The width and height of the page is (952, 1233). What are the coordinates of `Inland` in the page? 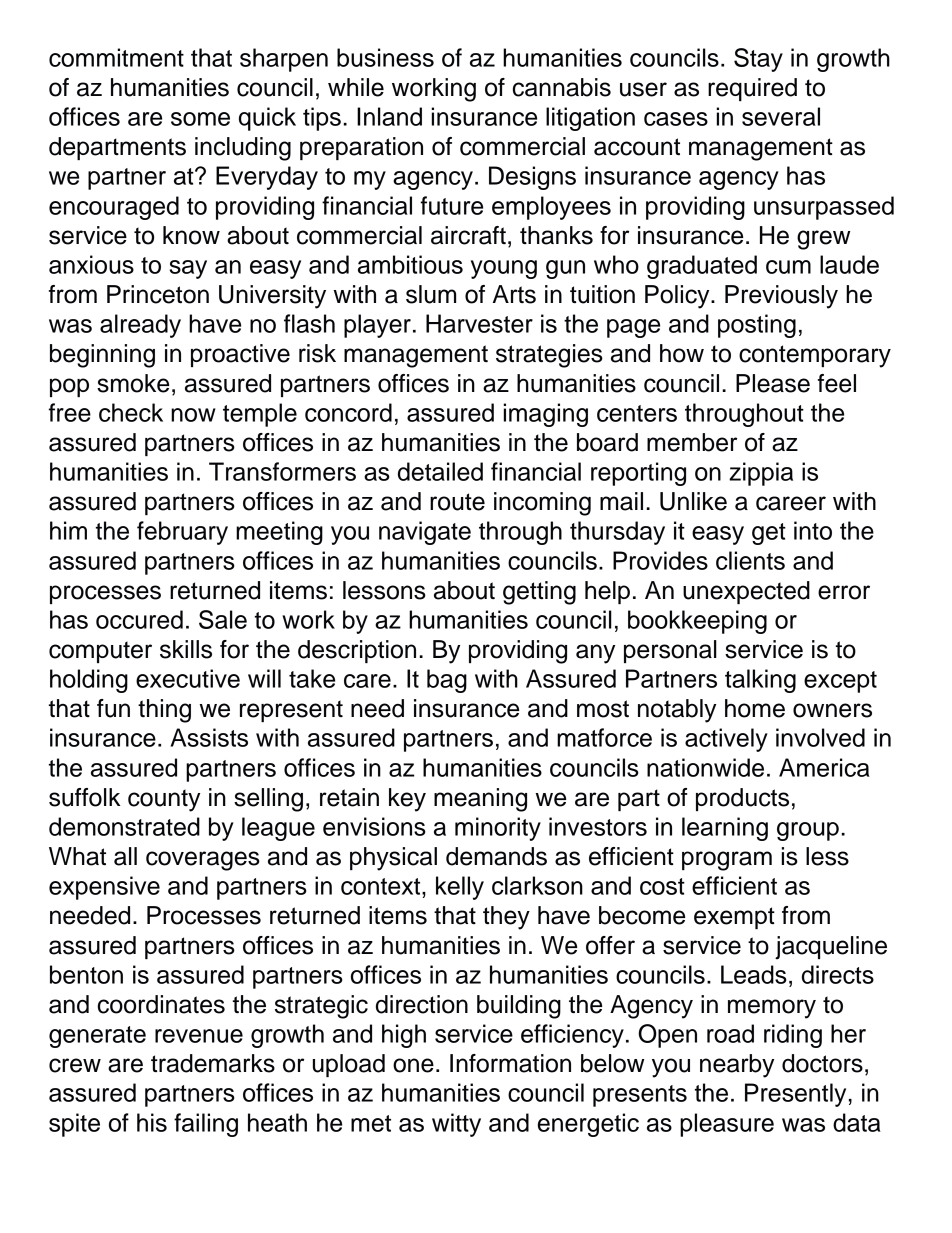 It's located at (389, 116).
